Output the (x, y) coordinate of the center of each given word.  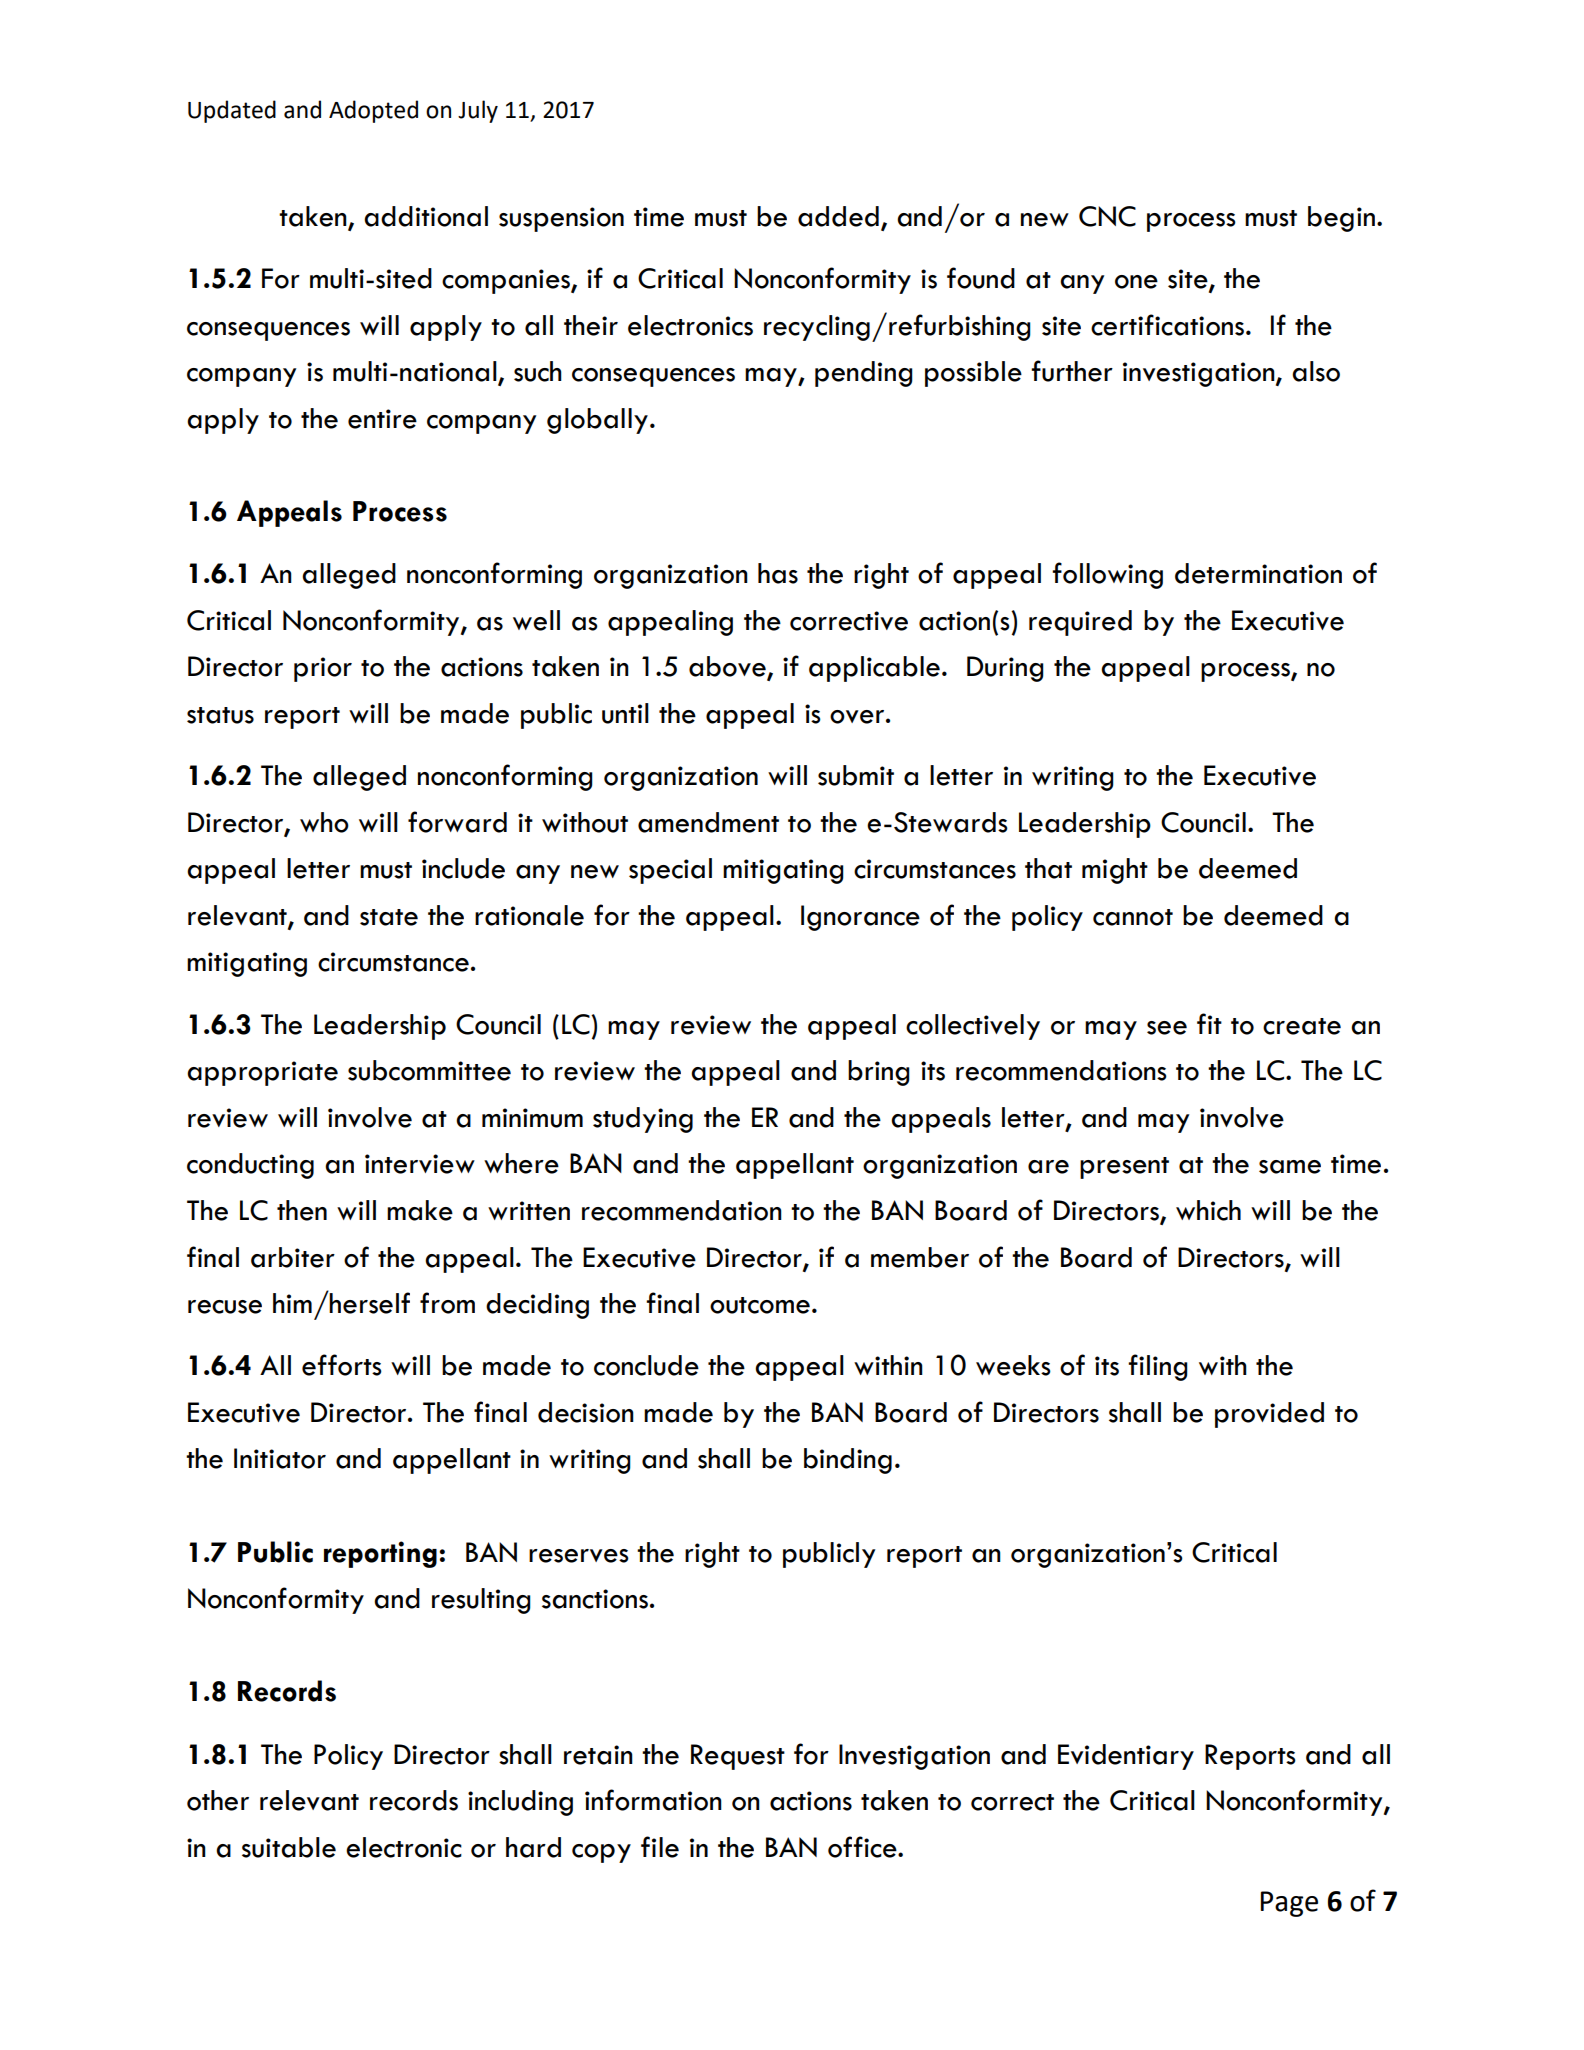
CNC (1107, 216)
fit (1209, 1023)
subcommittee (429, 1070)
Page (1289, 1904)
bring (879, 1073)
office (863, 1847)
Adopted (373, 111)
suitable (289, 1847)
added (838, 216)
